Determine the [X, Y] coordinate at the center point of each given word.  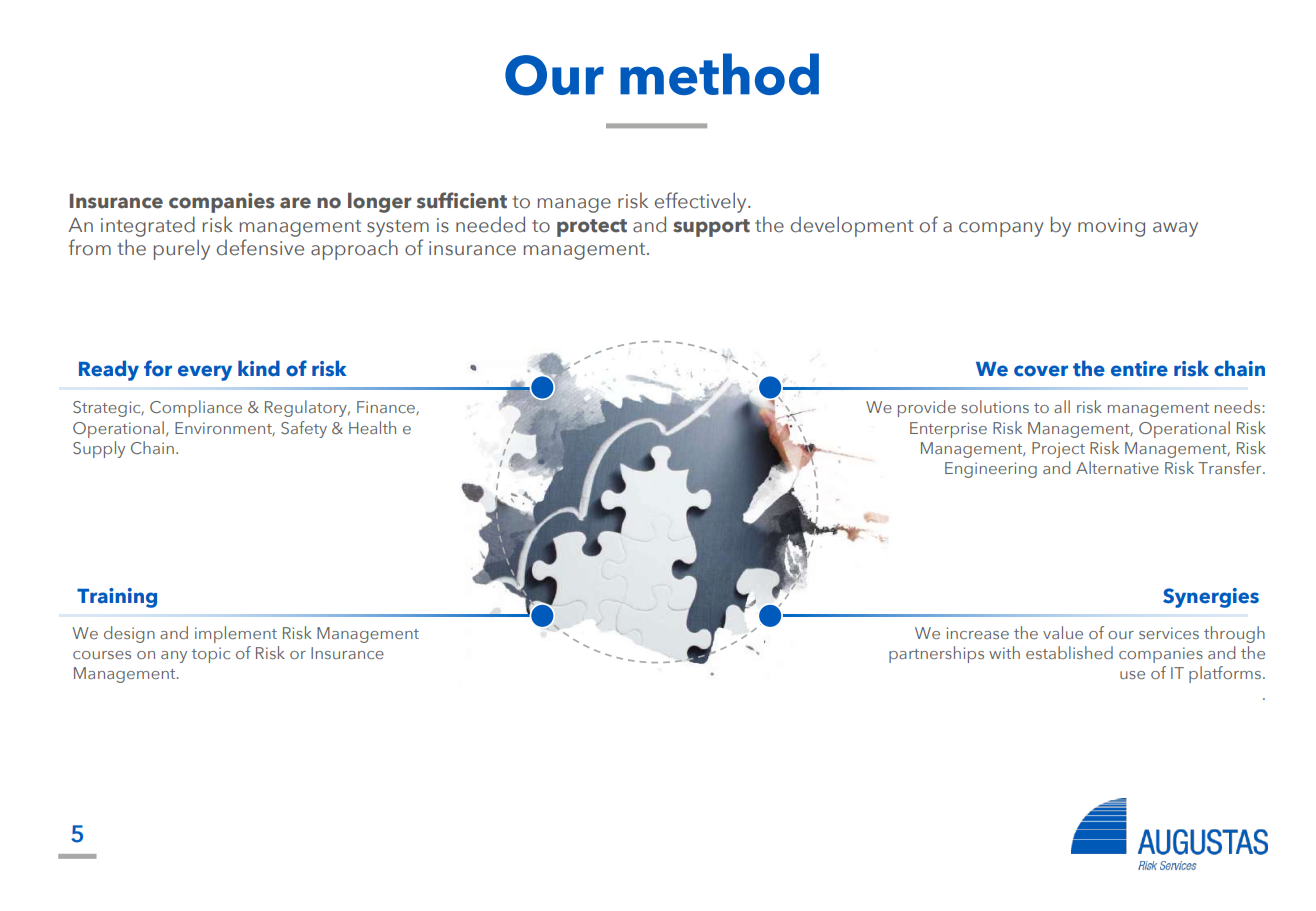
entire [1139, 369]
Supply [99, 449]
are [295, 203]
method [719, 74]
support [711, 228]
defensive [260, 247]
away [1175, 229]
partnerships [936, 654]
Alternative [1117, 467]
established [1069, 652]
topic [211, 655]
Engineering [991, 470]
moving [1111, 227]
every [205, 373]
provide [927, 408]
